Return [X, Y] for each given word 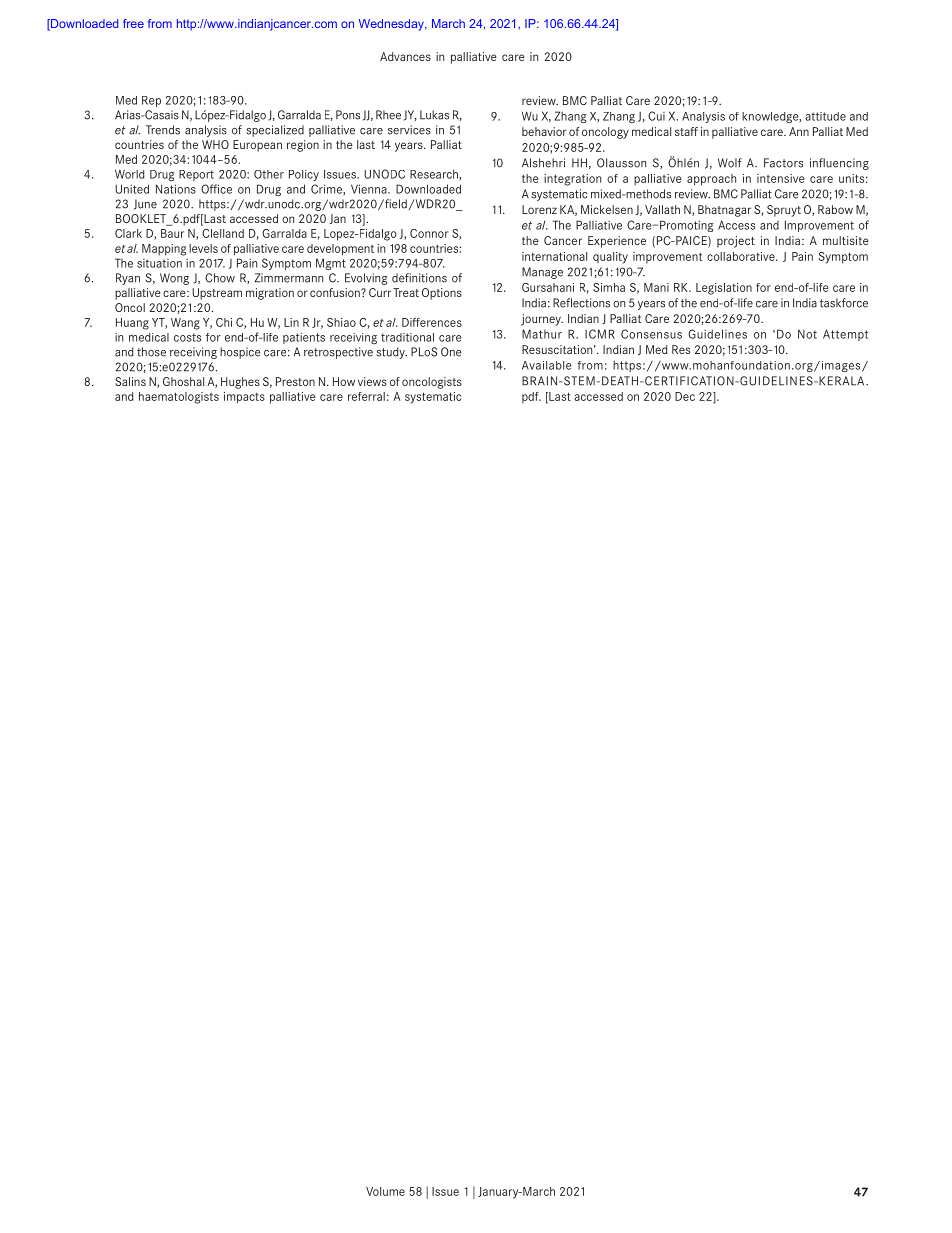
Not [807, 334]
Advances [405, 56]
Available [547, 365]
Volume [385, 1191]
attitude [825, 116]
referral [366, 396]
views [372, 381]
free [133, 23]
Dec [685, 396]
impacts [244, 398]
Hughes [240, 383]
